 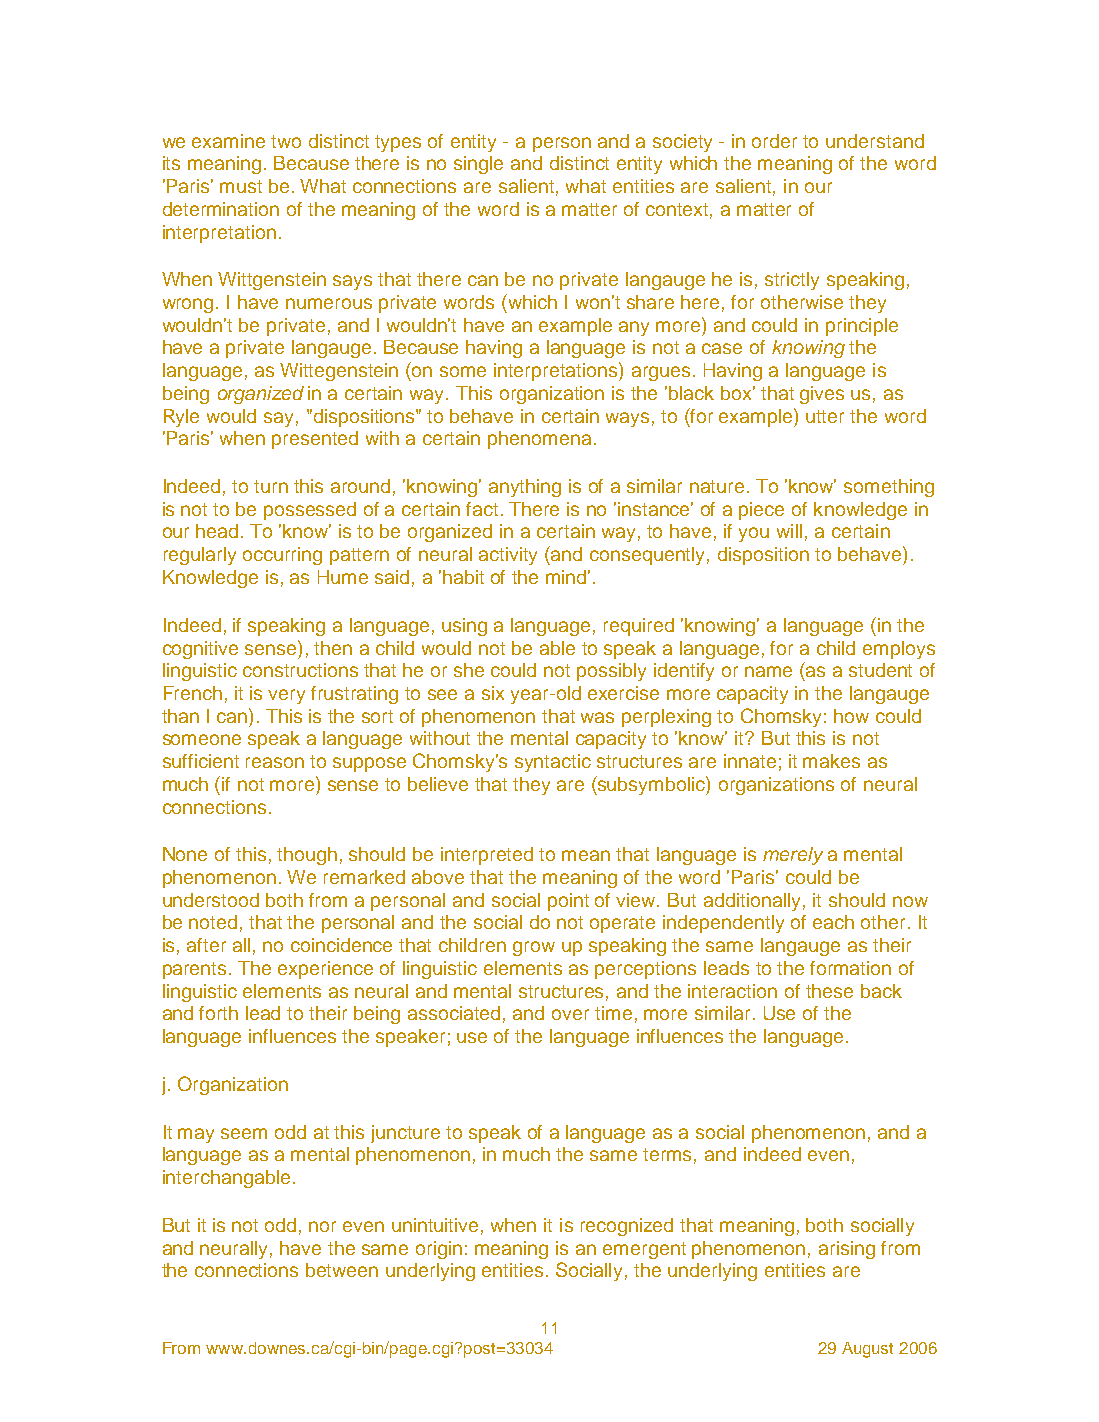 I want to click on gives, so click(x=822, y=395).
